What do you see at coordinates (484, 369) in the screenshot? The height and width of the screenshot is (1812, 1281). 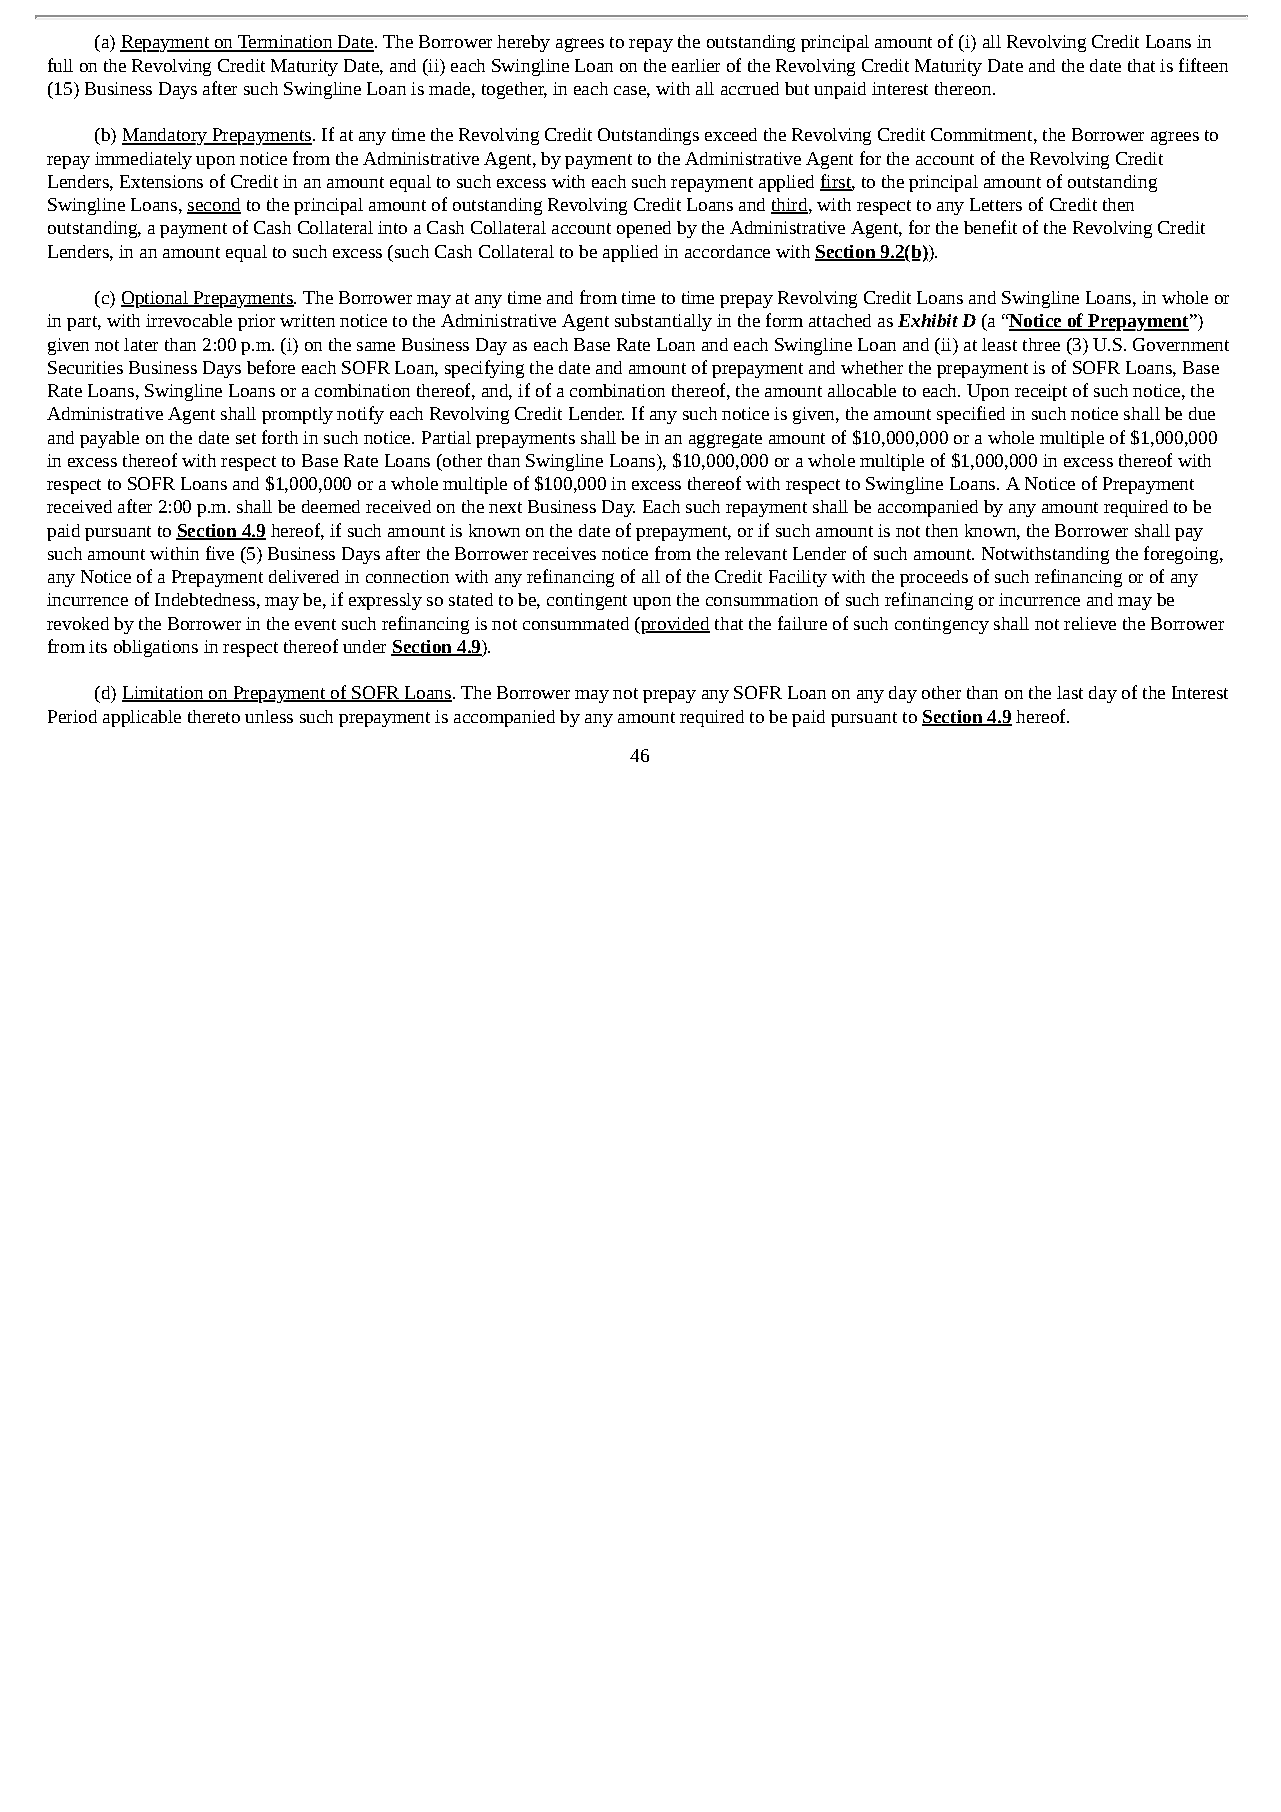 I see `specifying` at bounding box center [484, 369].
